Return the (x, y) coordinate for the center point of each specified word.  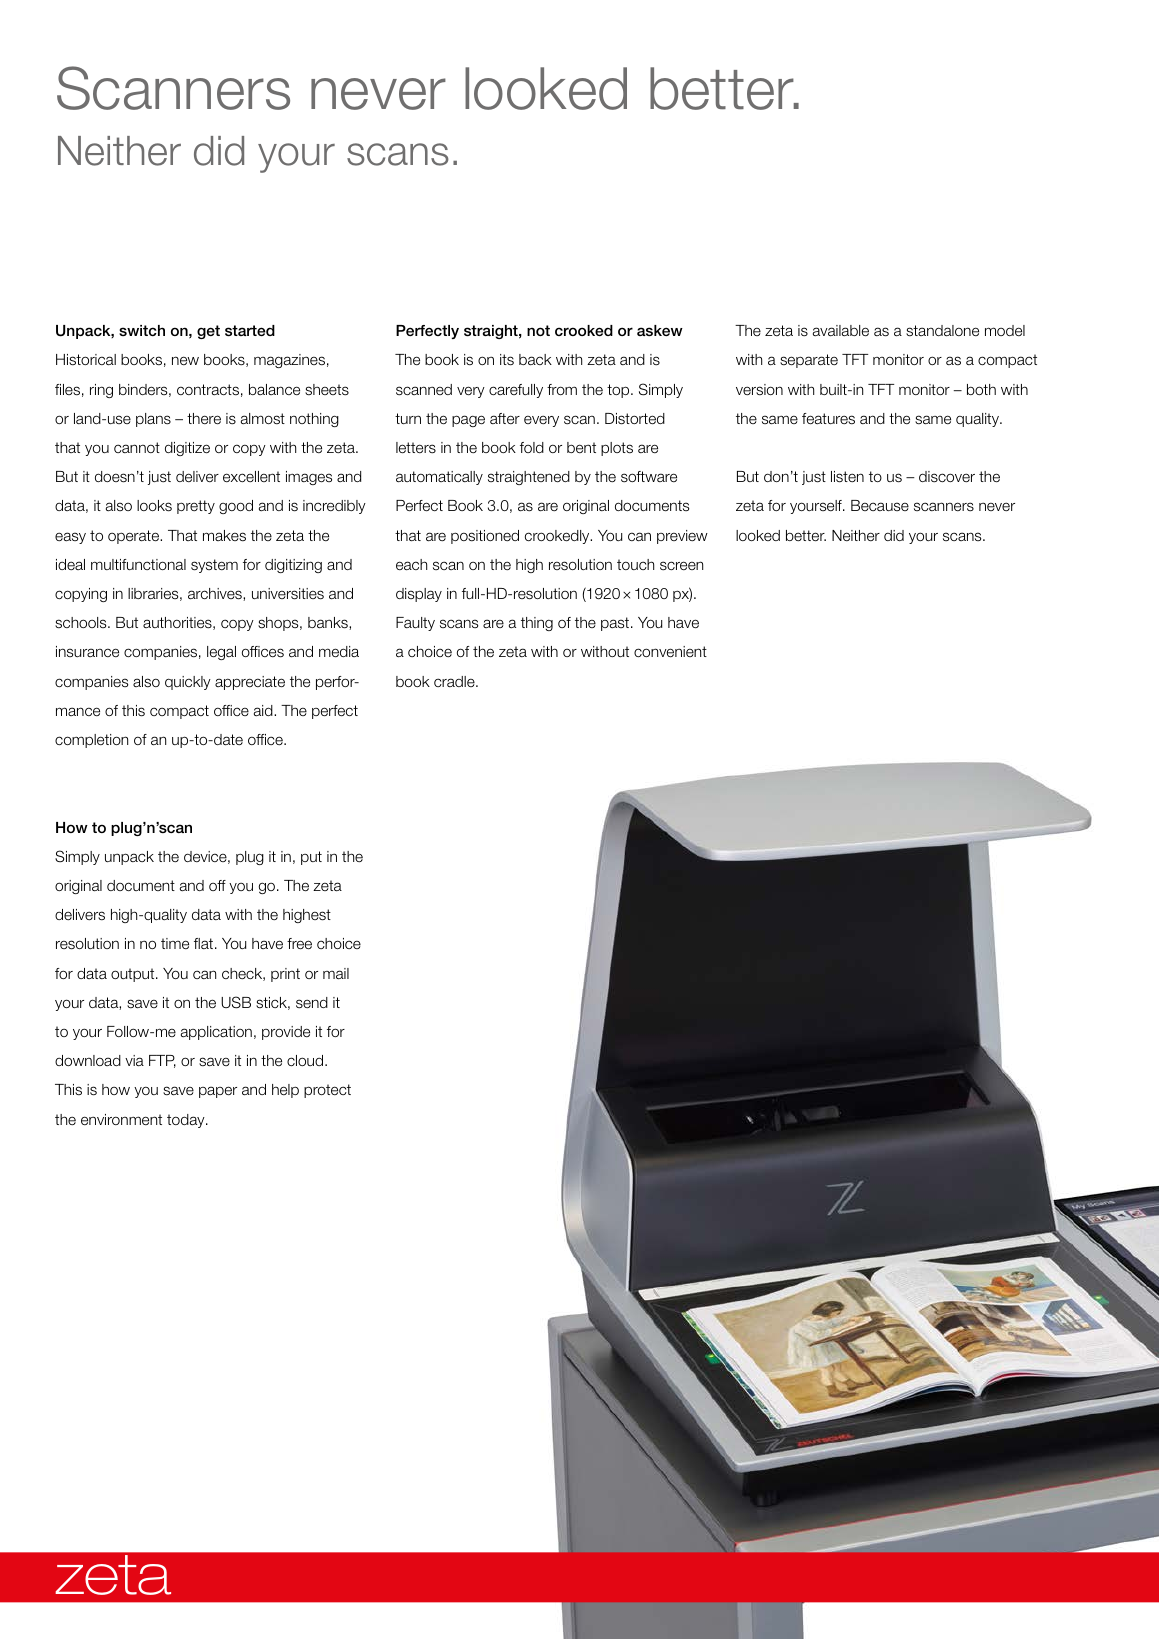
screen (681, 566)
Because (880, 505)
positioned (485, 537)
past (615, 624)
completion (91, 741)
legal (221, 653)
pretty (196, 507)
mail (336, 974)
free (299, 944)
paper (218, 1092)
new (185, 360)
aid (264, 710)
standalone (942, 331)
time (175, 943)
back (535, 360)
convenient (670, 652)
